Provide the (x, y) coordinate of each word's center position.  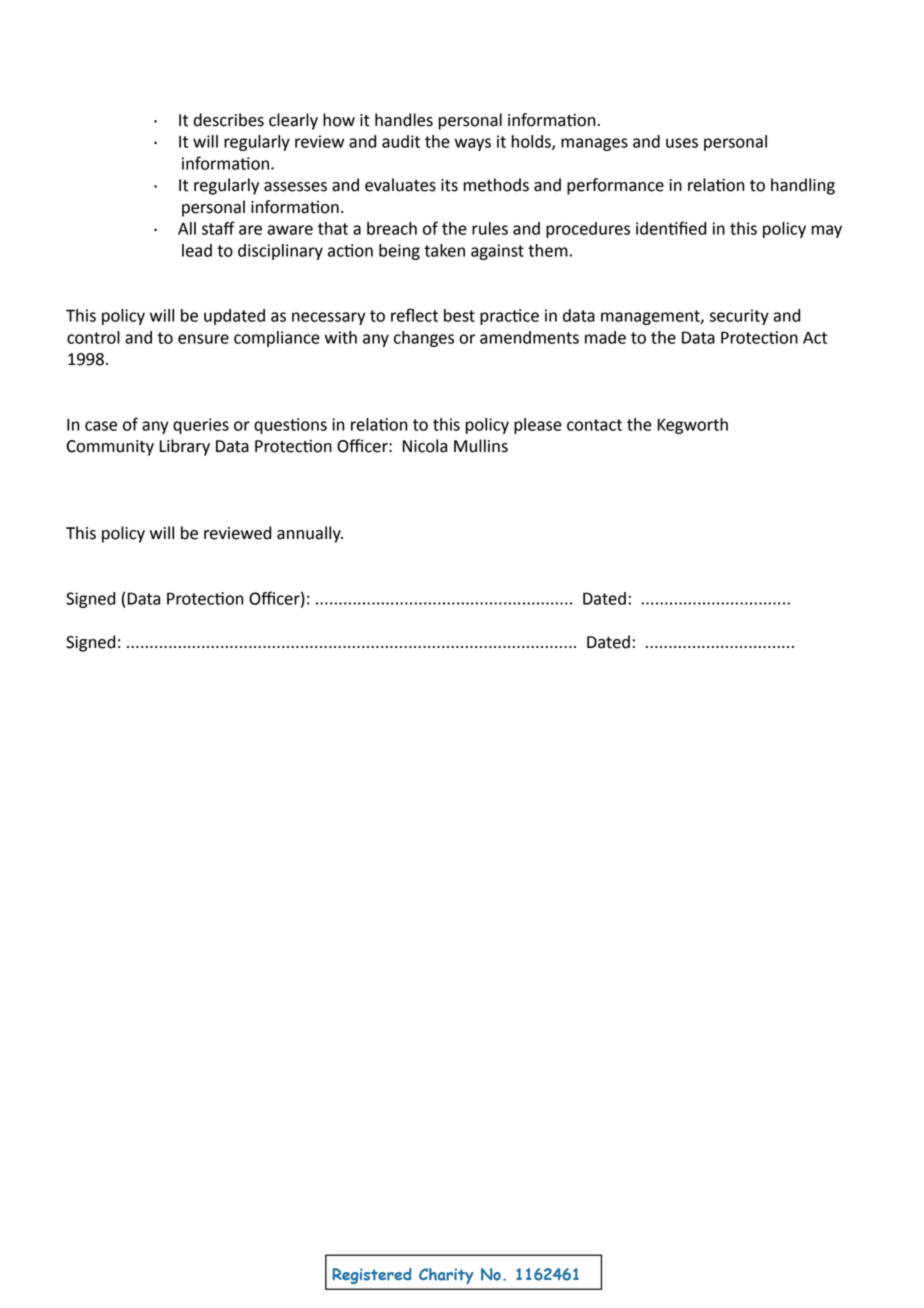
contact (594, 425)
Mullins (481, 446)
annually (310, 534)
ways (473, 144)
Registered (372, 1276)
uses (682, 143)
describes (229, 120)
